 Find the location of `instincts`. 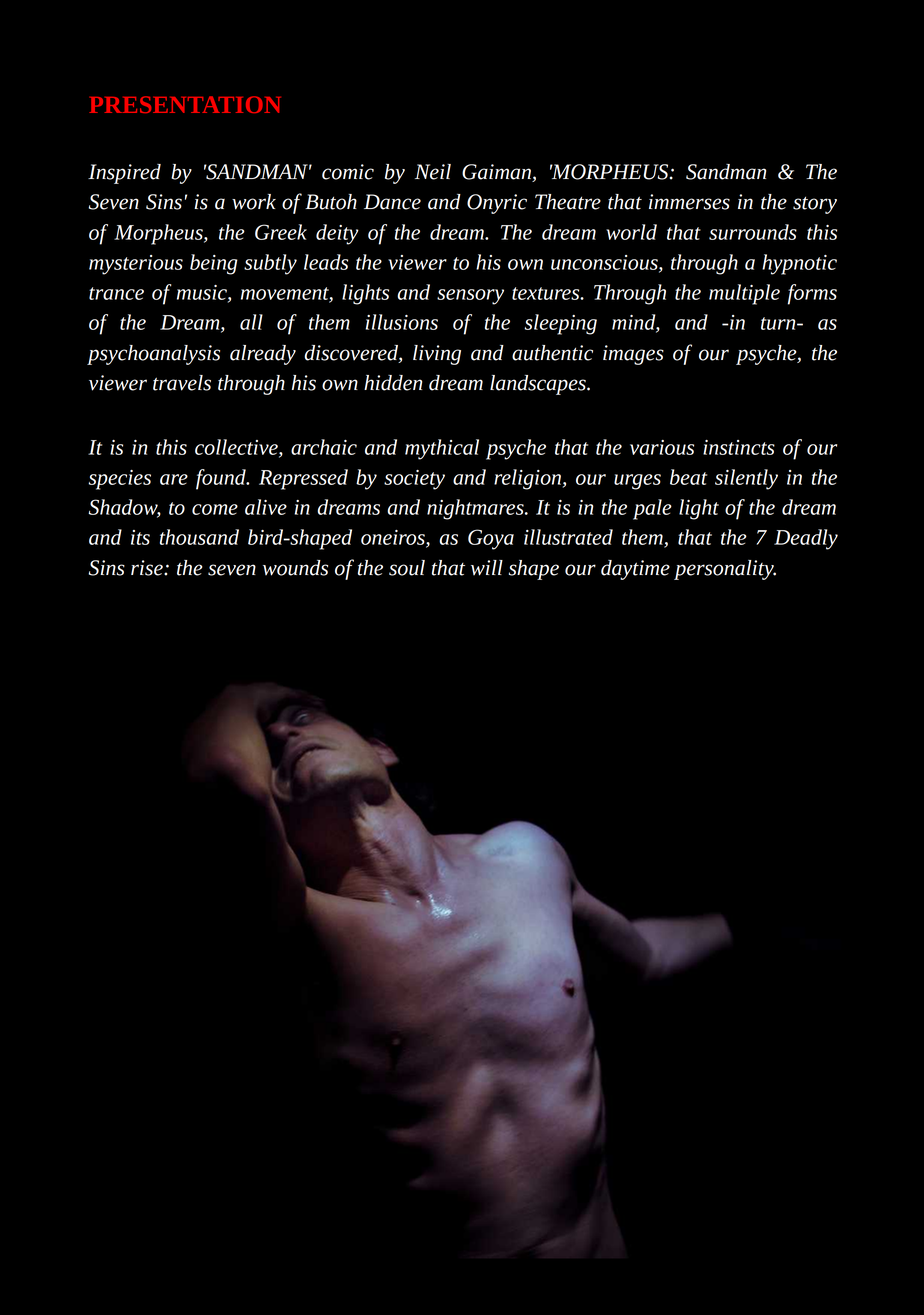

instincts is located at coordinates (739, 447).
